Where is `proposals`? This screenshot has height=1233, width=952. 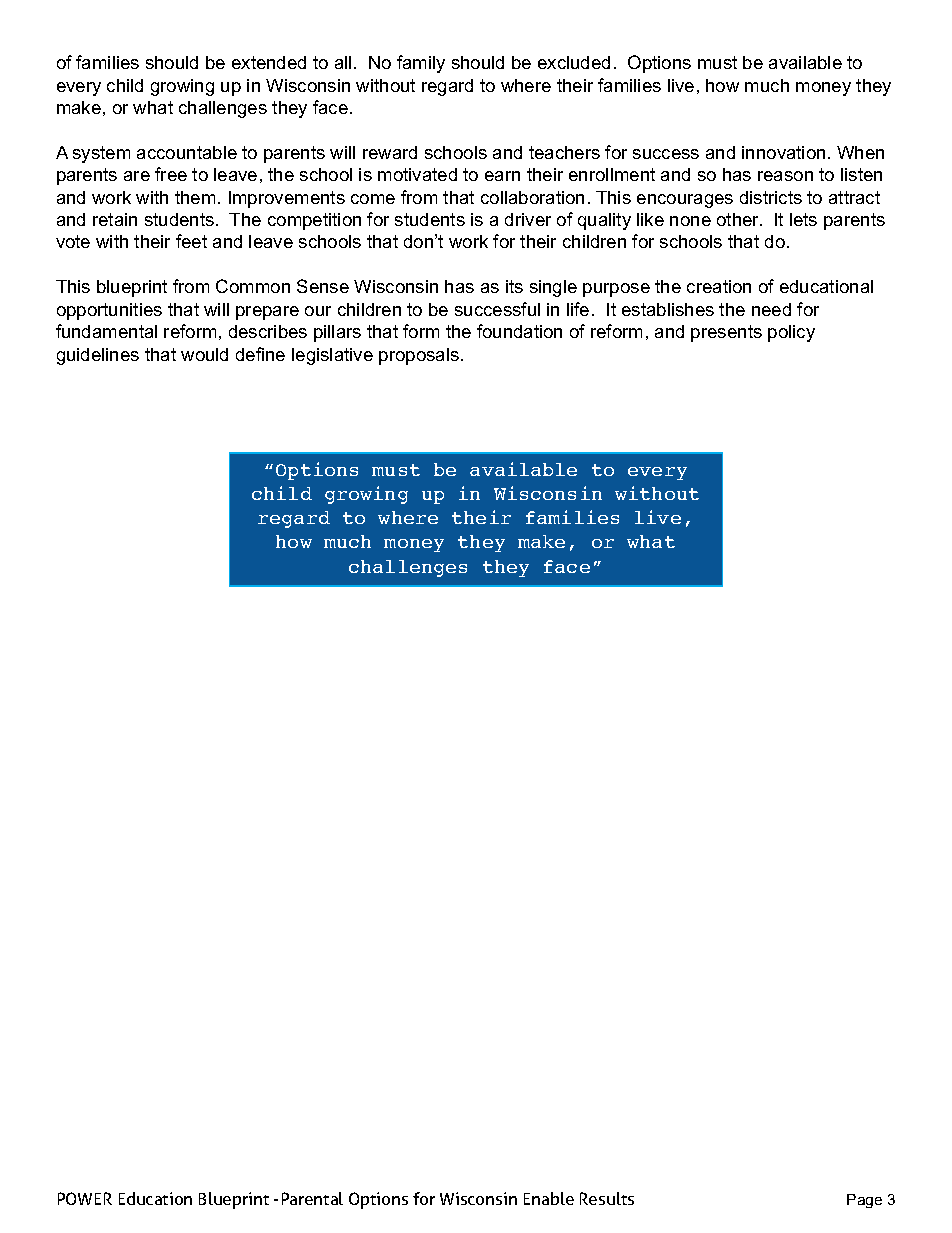 proposals is located at coordinates (419, 356).
